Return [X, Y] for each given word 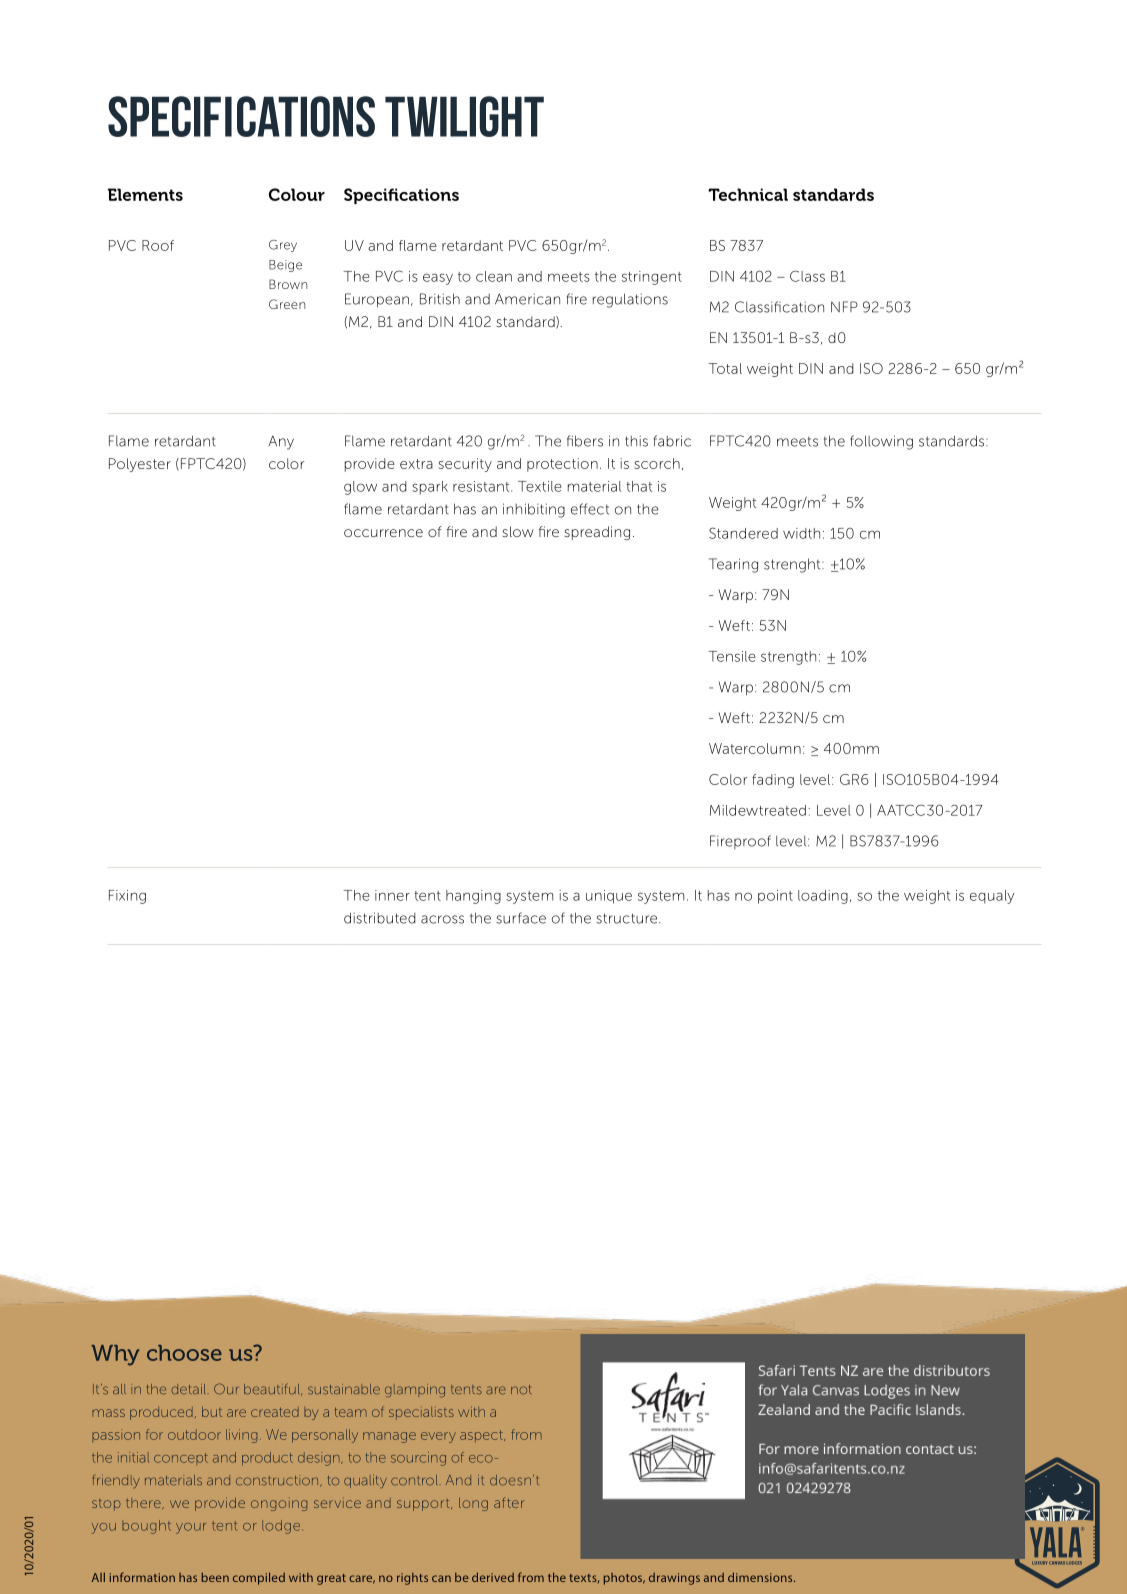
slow [518, 531]
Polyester [140, 465]
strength [788, 658]
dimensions [761, 1577]
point [775, 897]
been [215, 1577]
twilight [464, 116]
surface [521, 918]
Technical [748, 194]
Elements [145, 194]
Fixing [127, 897]
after [509, 1502]
